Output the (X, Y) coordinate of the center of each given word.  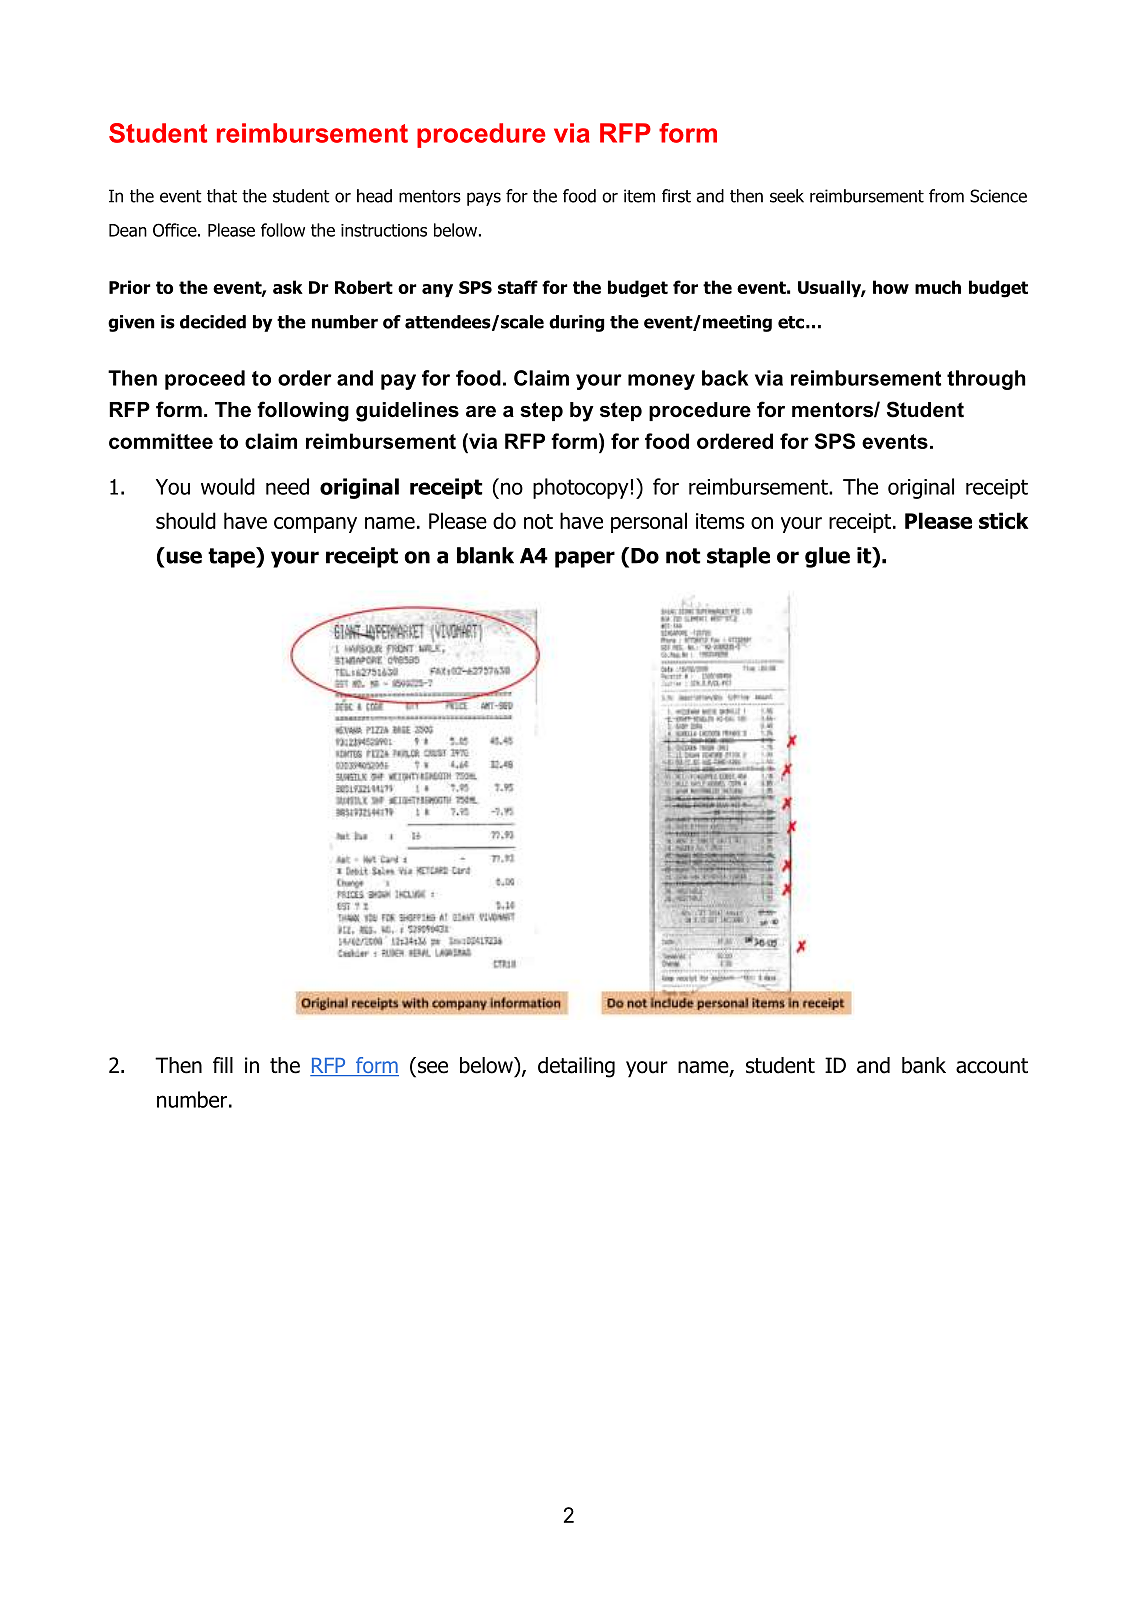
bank (924, 1065)
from (946, 196)
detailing (576, 1067)
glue (827, 557)
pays (484, 199)
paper (585, 559)
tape (232, 557)
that (222, 196)
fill (223, 1065)
